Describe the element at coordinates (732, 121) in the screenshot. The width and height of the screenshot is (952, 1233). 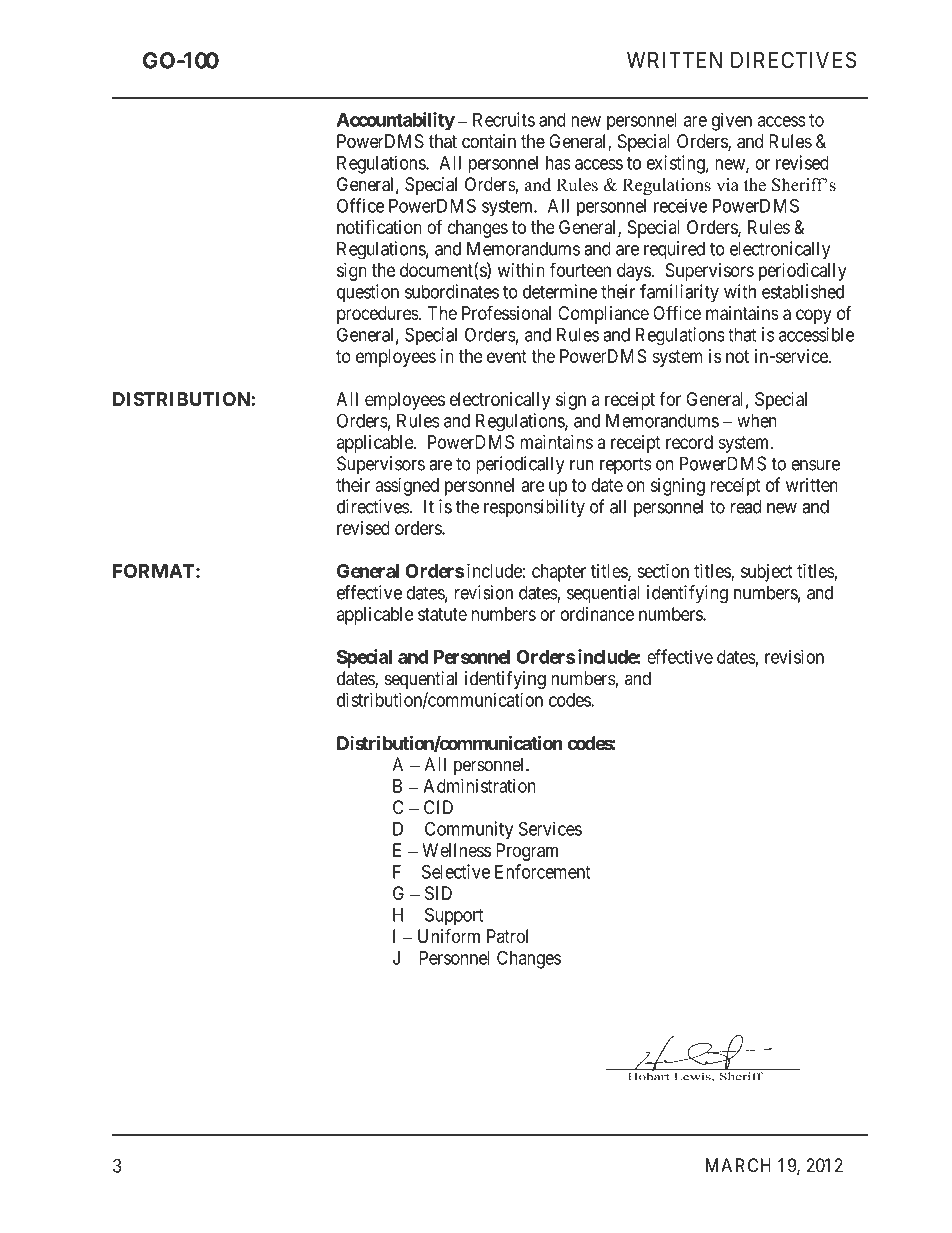
I see `given` at that location.
